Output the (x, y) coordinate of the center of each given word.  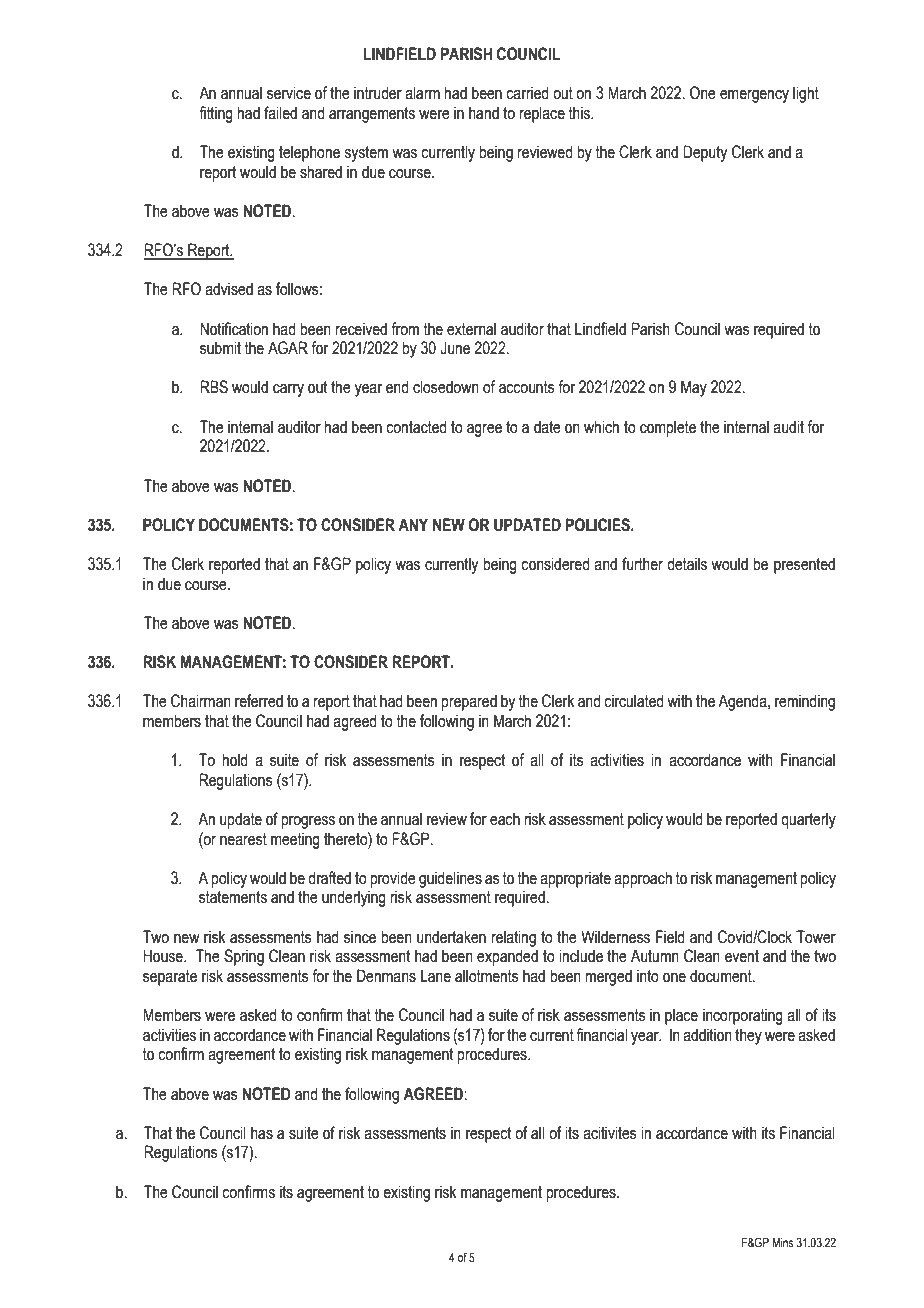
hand (484, 113)
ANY (413, 524)
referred (259, 701)
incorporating (743, 1016)
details (687, 564)
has (262, 1133)
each (505, 819)
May (694, 388)
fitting (216, 114)
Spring (244, 957)
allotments (487, 976)
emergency (754, 96)
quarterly (808, 820)
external (471, 329)
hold (235, 760)
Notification (234, 329)
